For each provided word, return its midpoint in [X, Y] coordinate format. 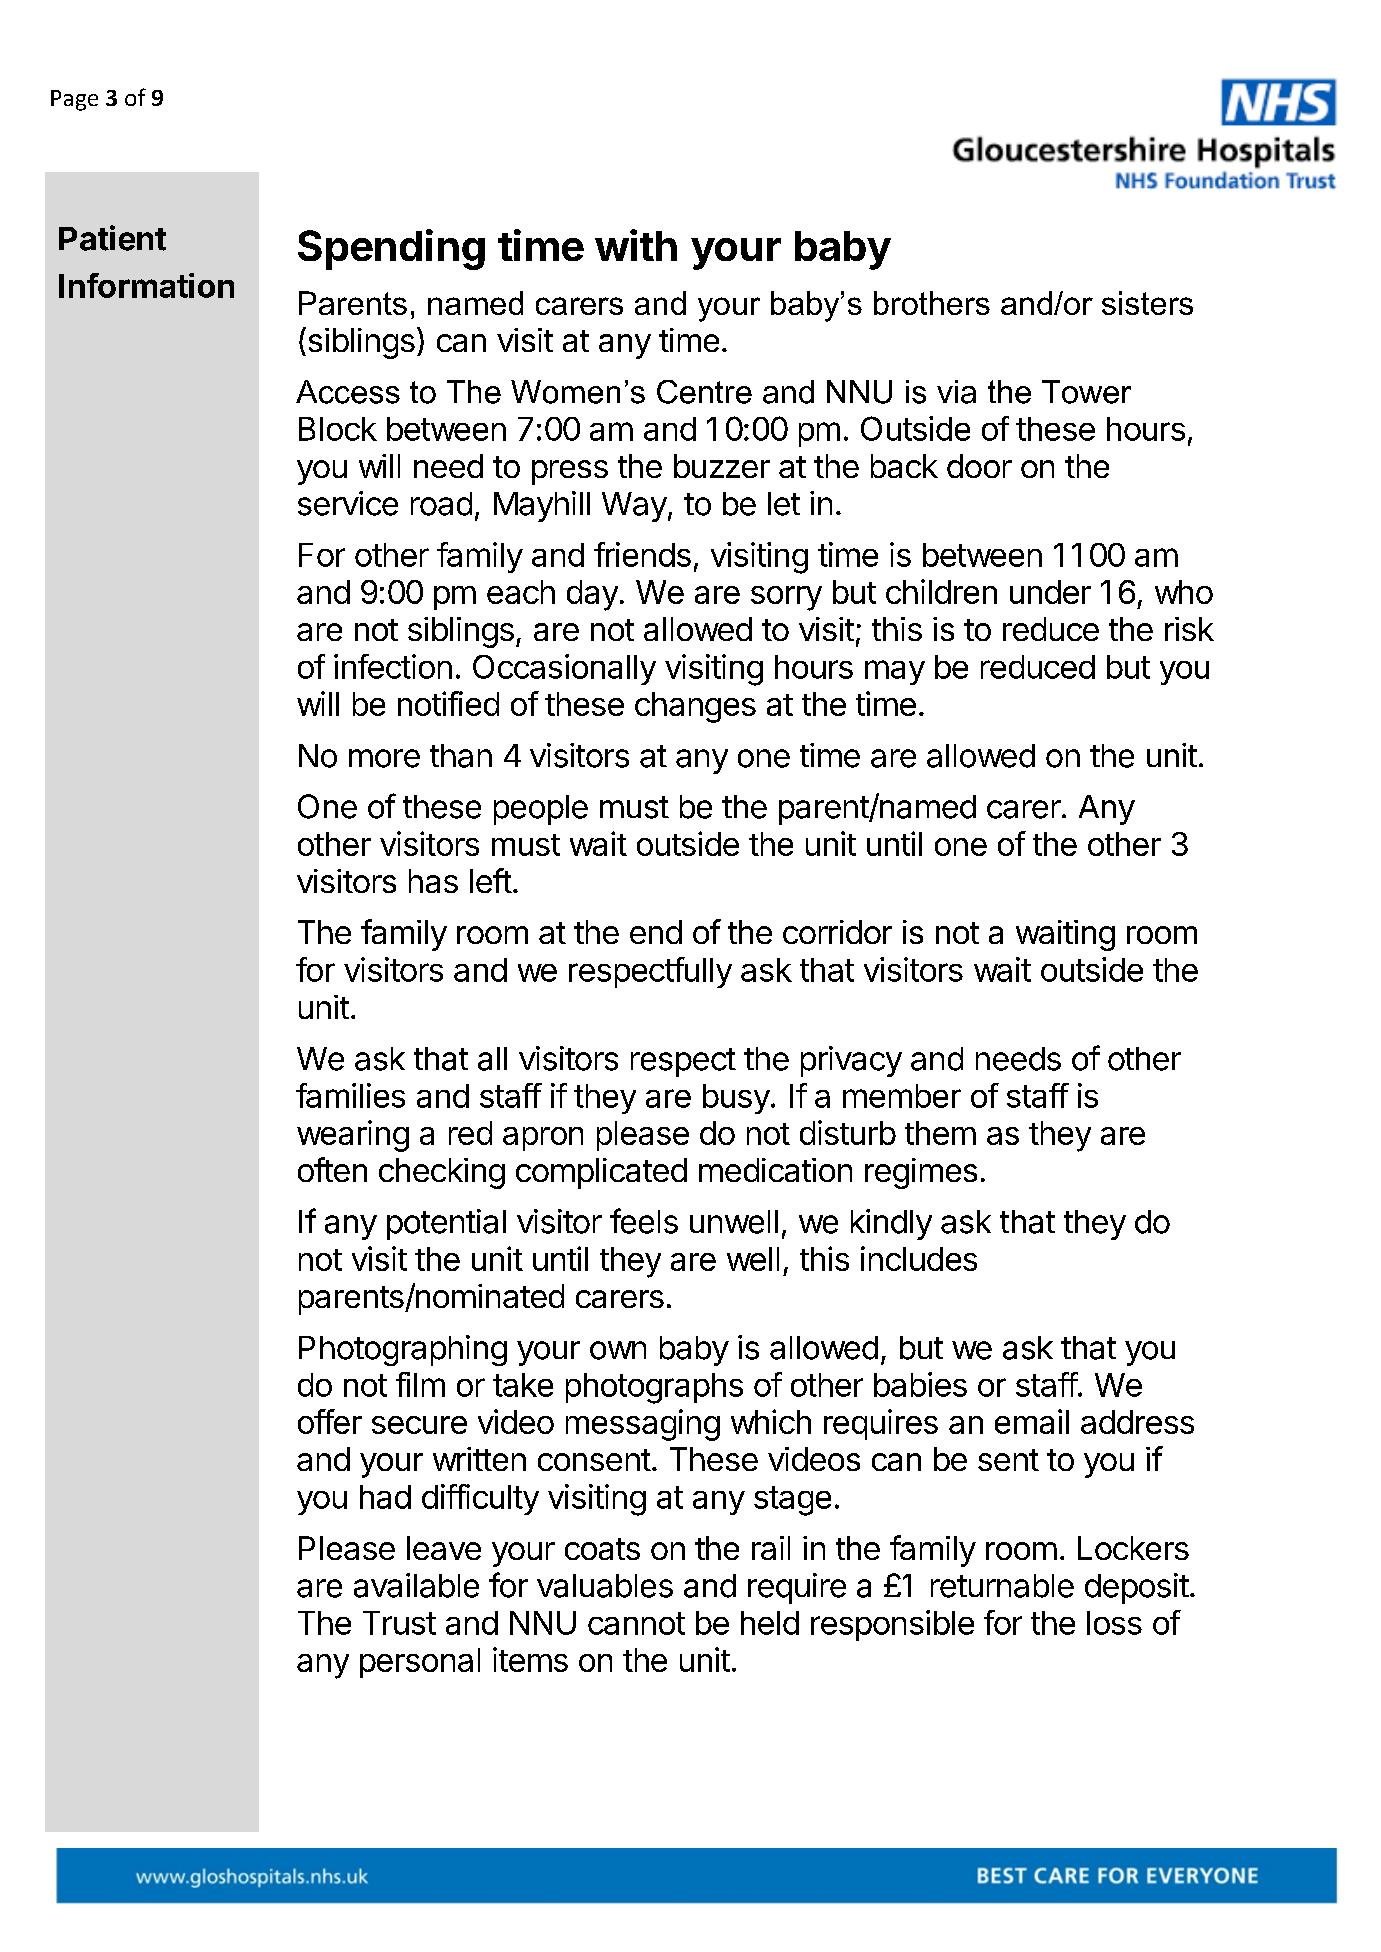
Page [74, 100]
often [332, 1169]
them [940, 1133]
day [592, 595]
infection [393, 666]
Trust [399, 1623]
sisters [1147, 303]
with [636, 245]
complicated [601, 1173]
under [1050, 592]
